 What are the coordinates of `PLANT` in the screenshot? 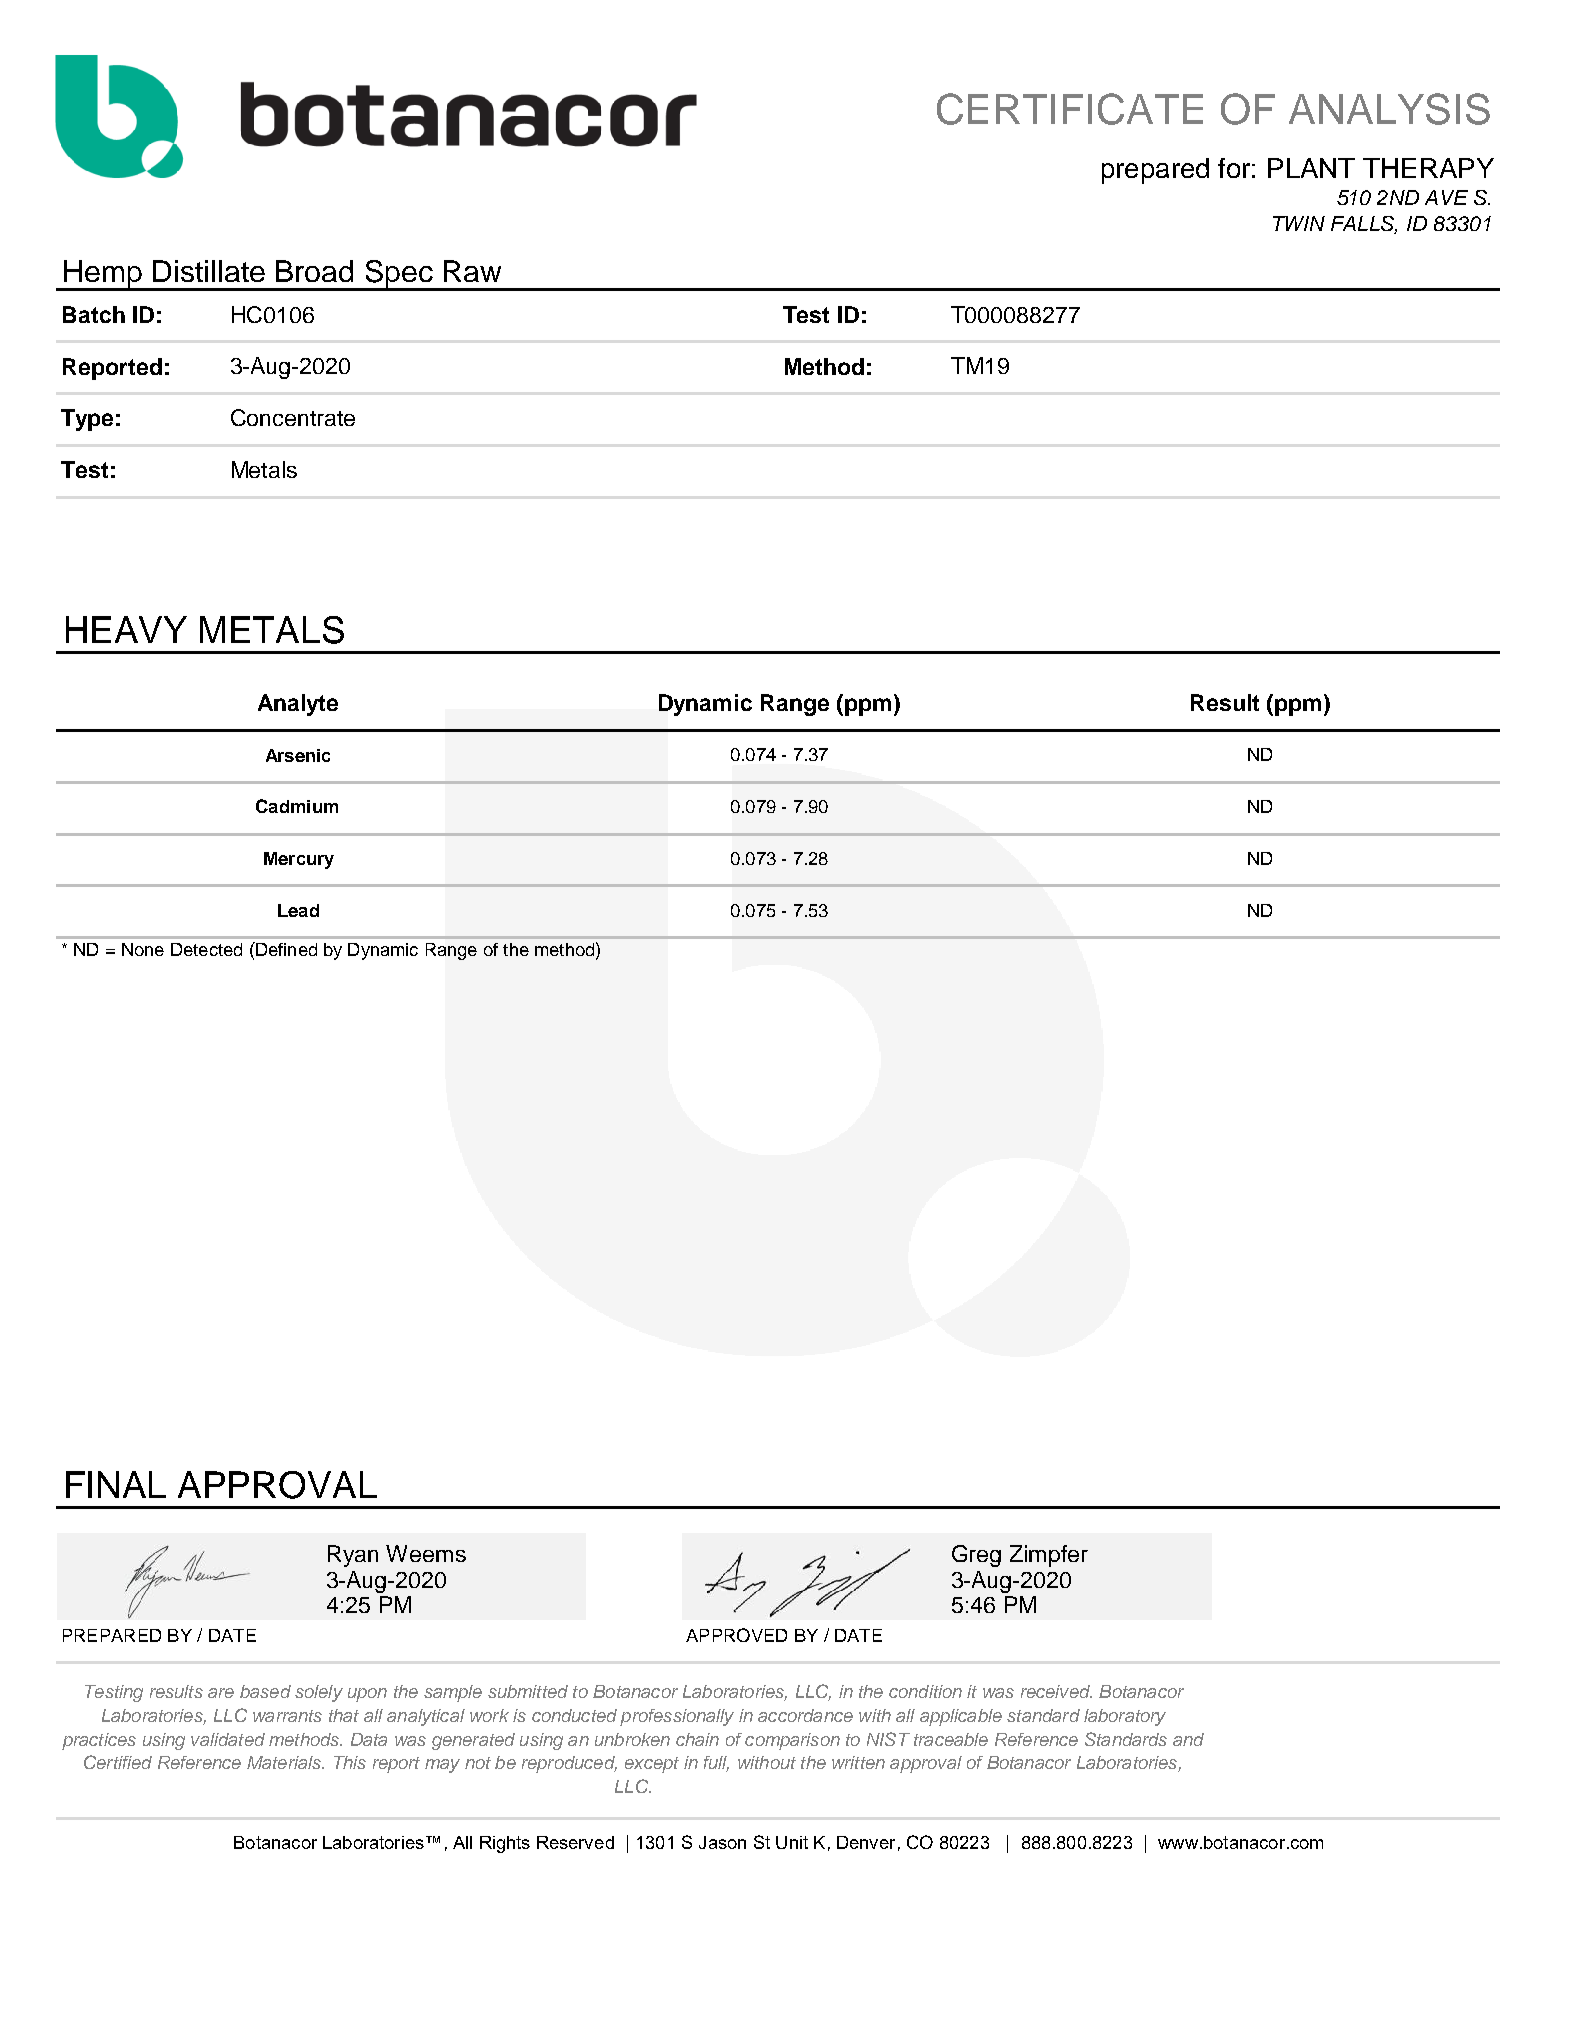 It's located at (1311, 168).
